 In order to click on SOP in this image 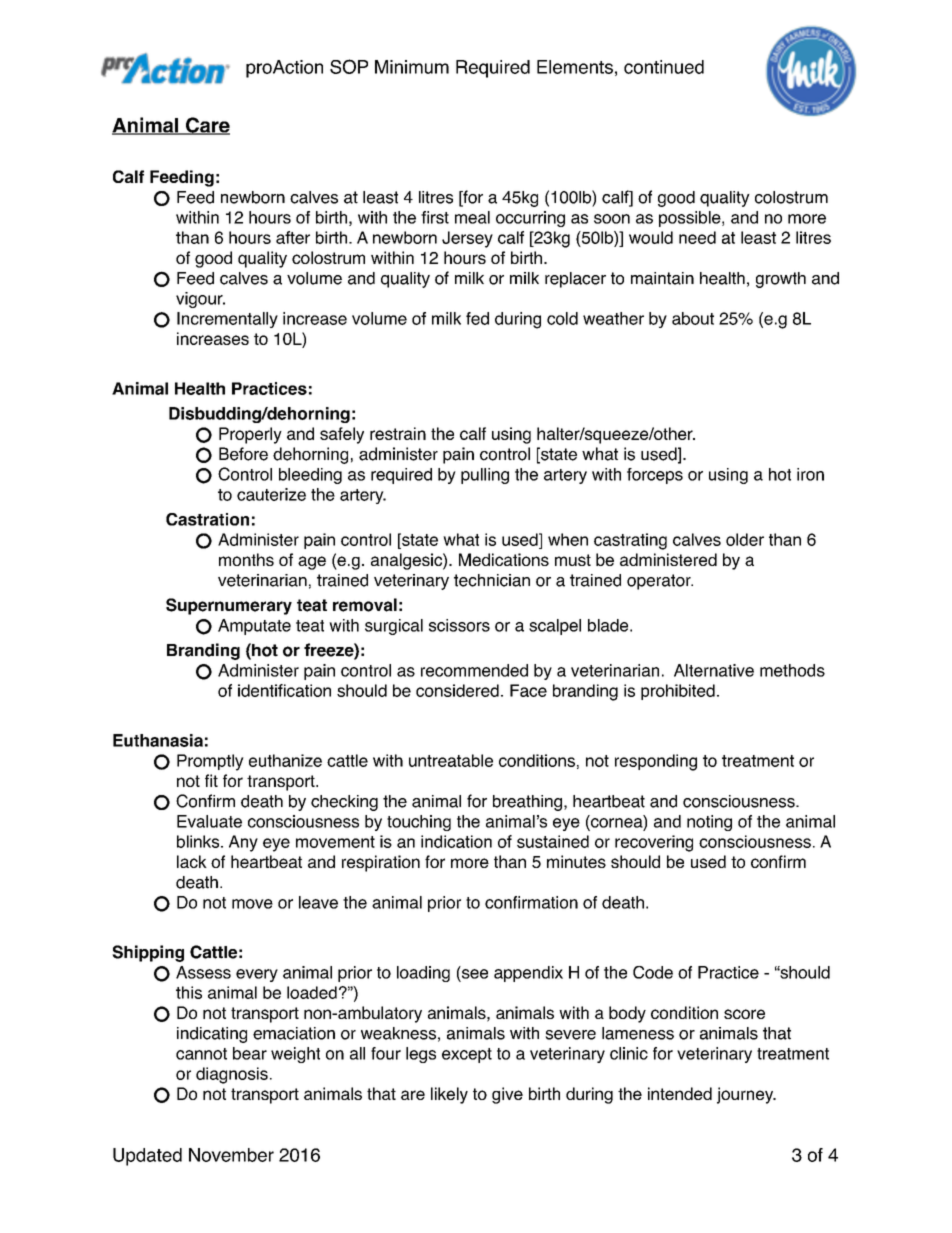, I will do `click(349, 66)`.
